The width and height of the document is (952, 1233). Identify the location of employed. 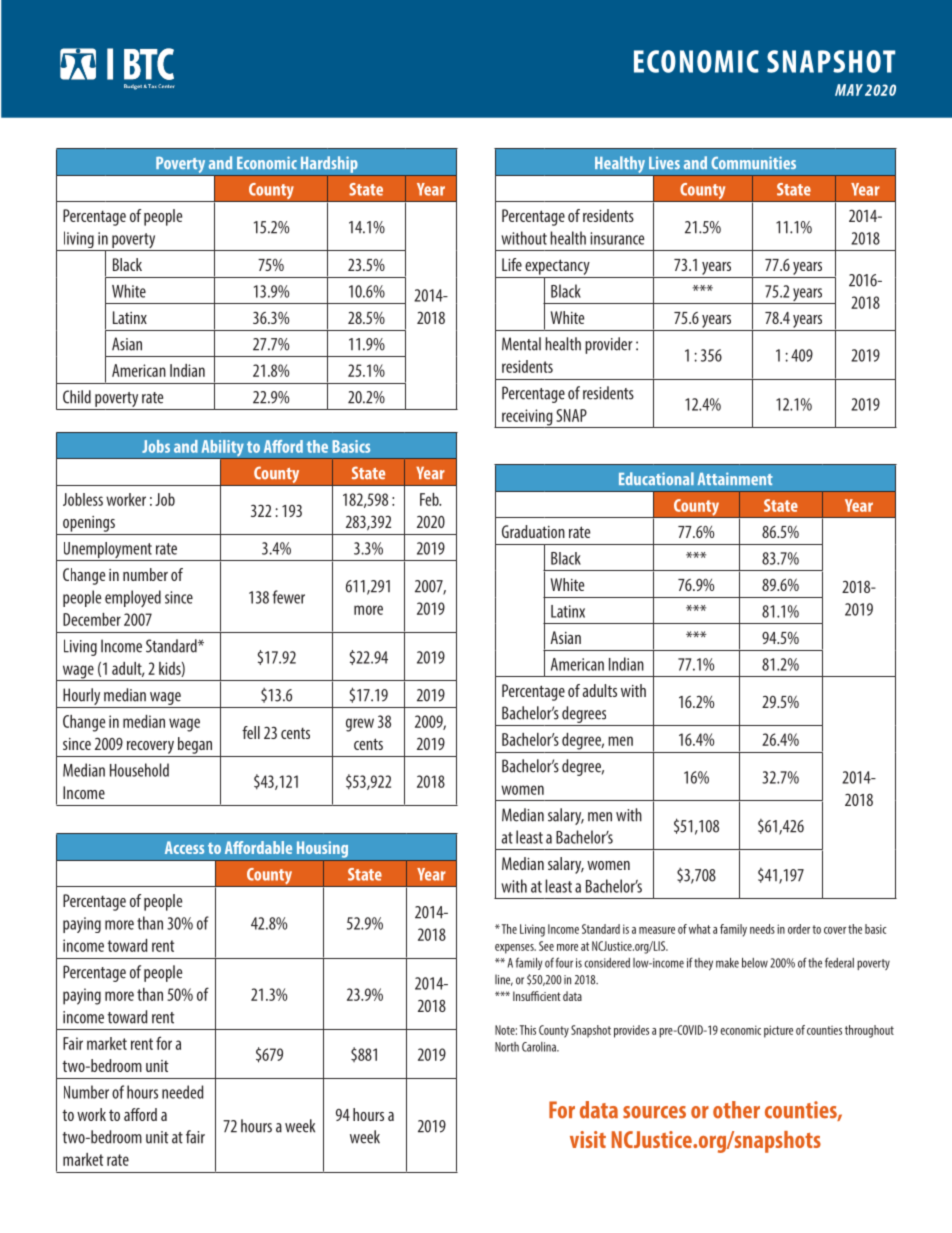
(133, 598).
